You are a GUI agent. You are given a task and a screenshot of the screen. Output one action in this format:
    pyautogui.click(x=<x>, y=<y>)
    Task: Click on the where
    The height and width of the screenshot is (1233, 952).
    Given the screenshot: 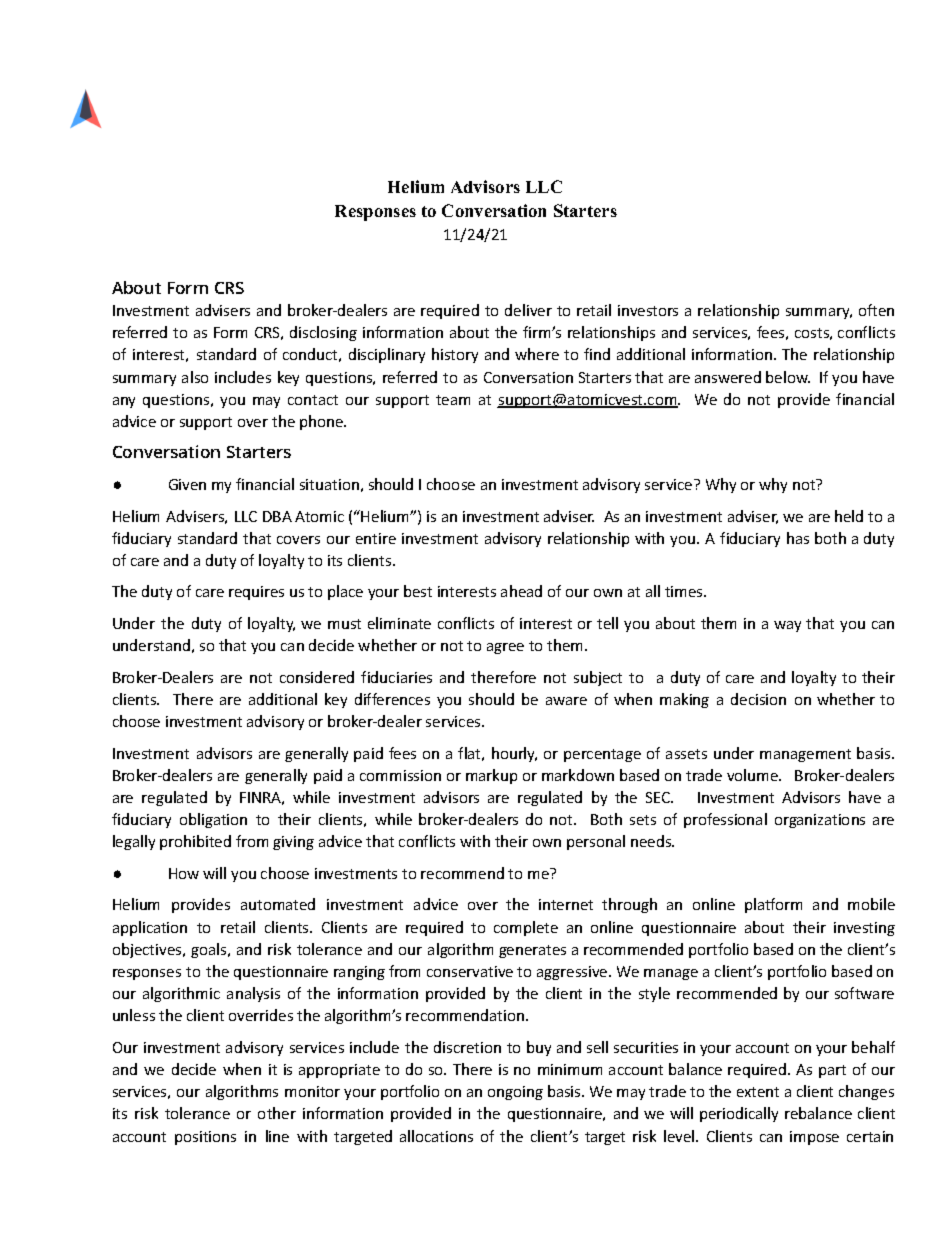 What is the action you would take?
    pyautogui.click(x=537, y=354)
